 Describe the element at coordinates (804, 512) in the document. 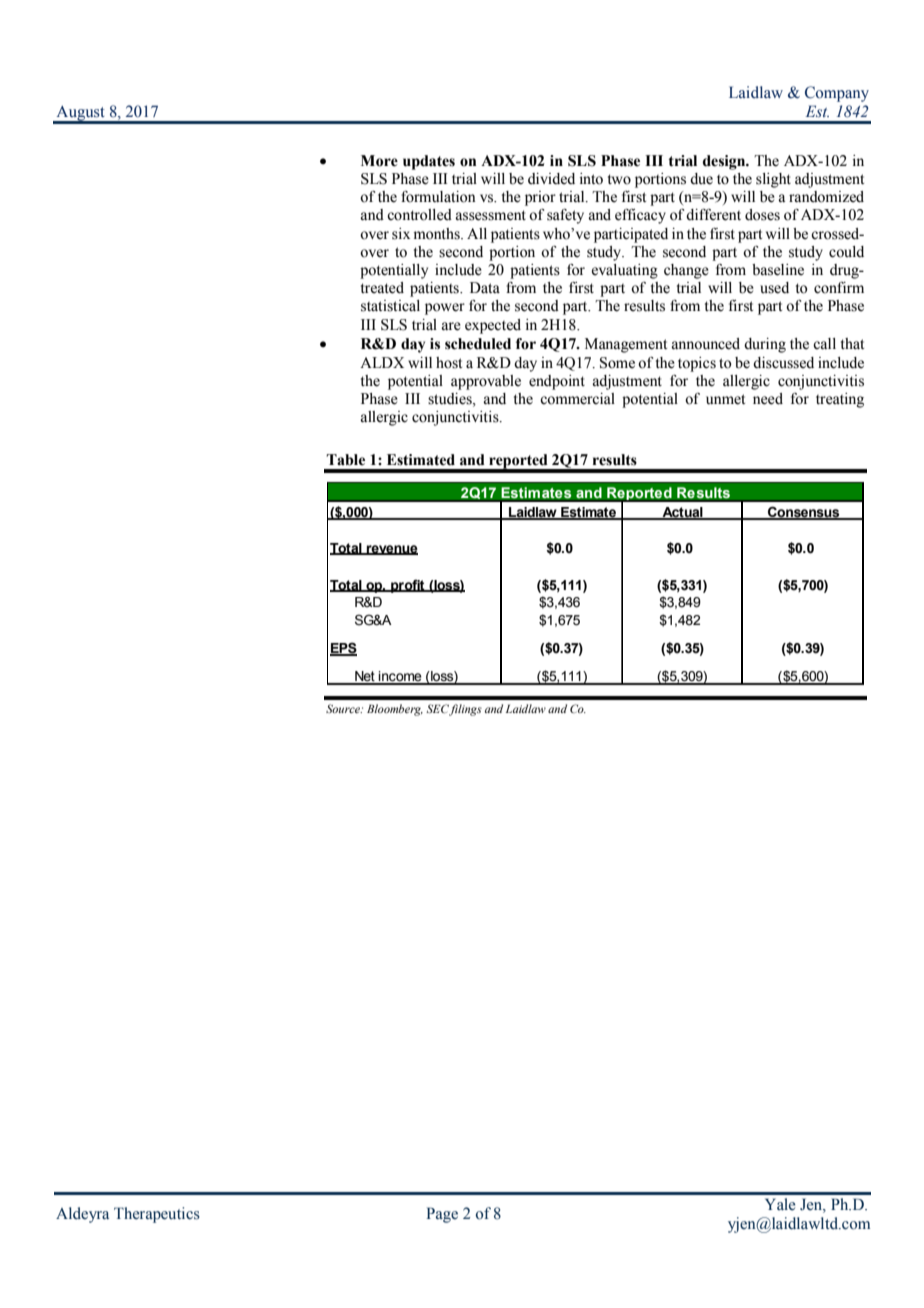

I see `Consensus` at that location.
